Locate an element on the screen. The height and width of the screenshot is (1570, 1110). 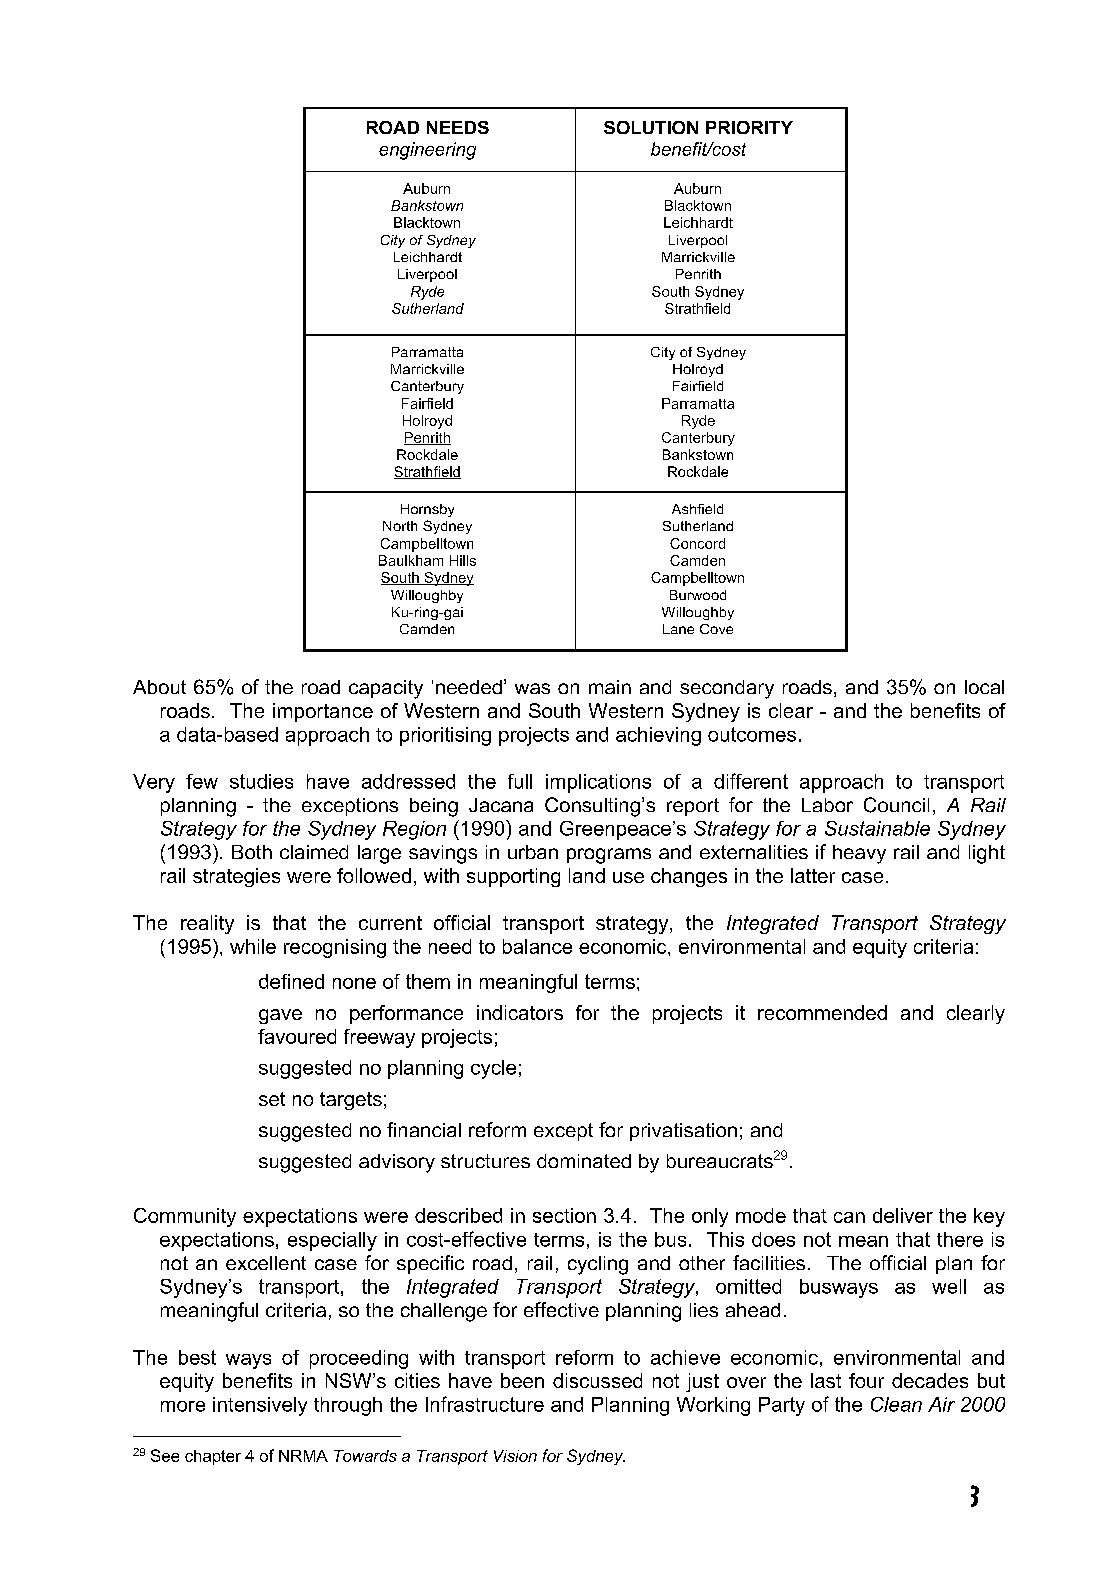
Concord is located at coordinates (697, 543).
